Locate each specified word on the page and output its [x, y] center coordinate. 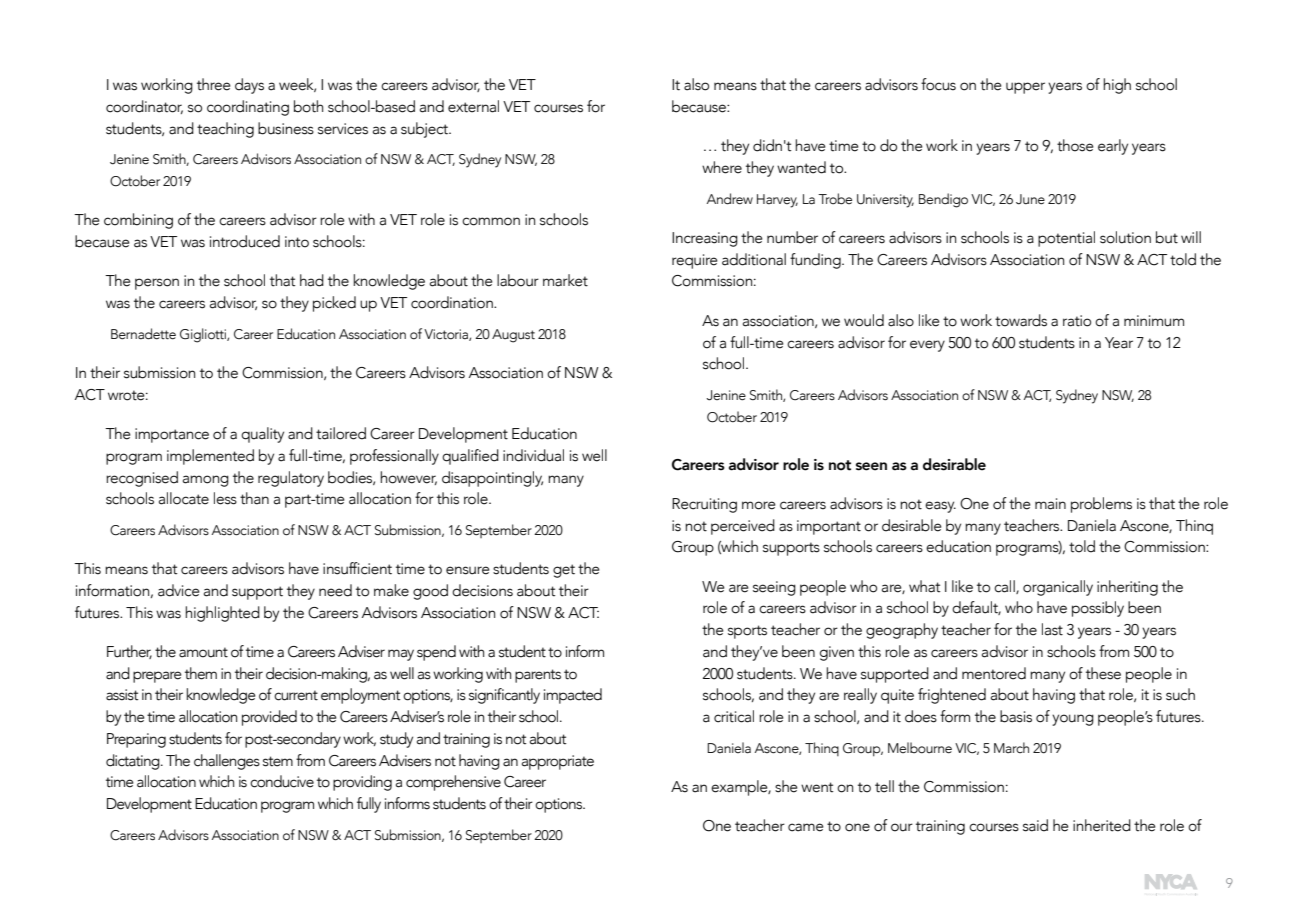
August [513, 336]
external [473, 106]
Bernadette [143, 334]
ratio [1077, 321]
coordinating [248, 108]
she [786, 786]
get [564, 571]
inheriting [1127, 588]
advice [179, 590]
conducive [282, 781]
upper [1025, 88]
